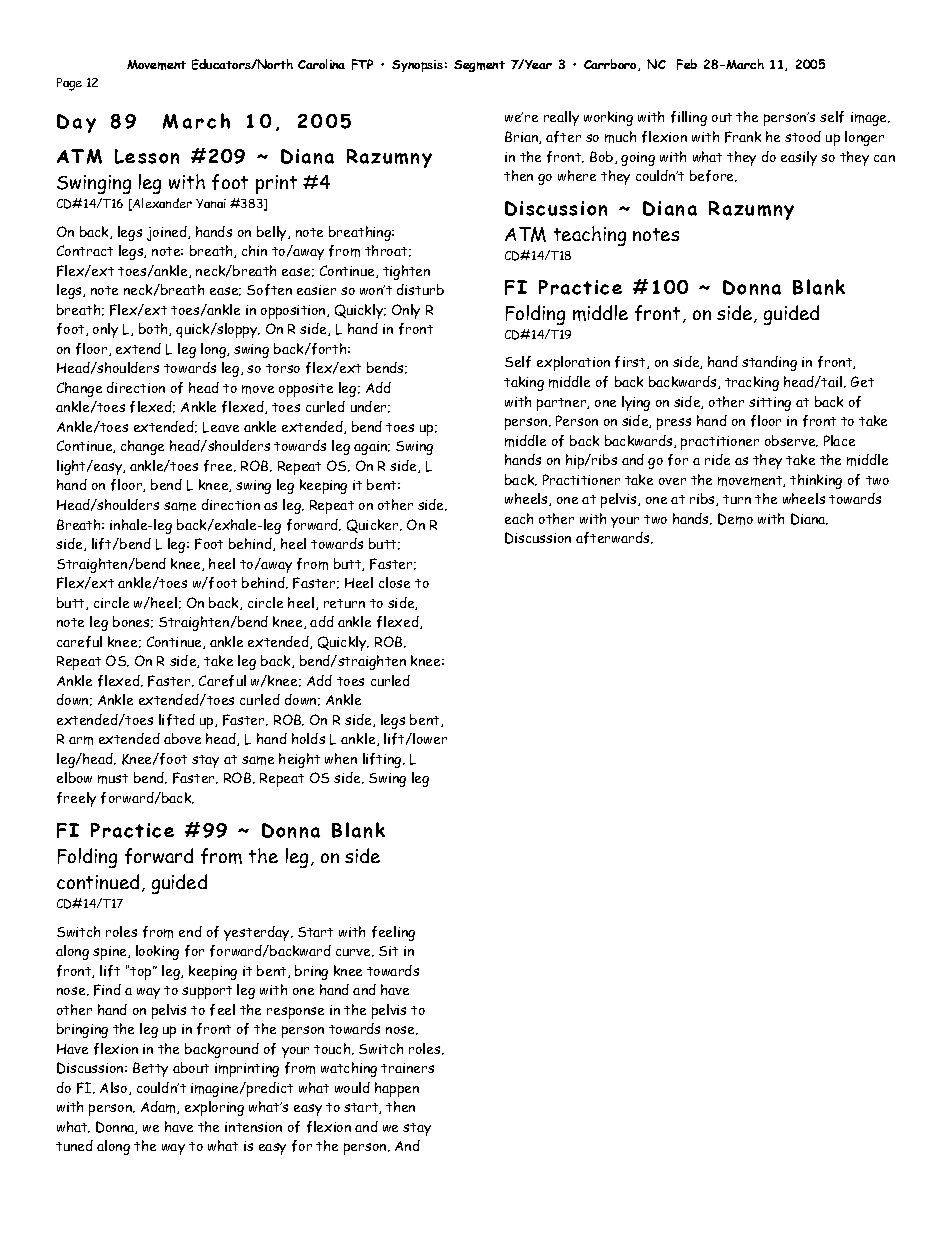  What do you see at coordinates (394, 582) in the screenshot?
I see `close` at bounding box center [394, 582].
